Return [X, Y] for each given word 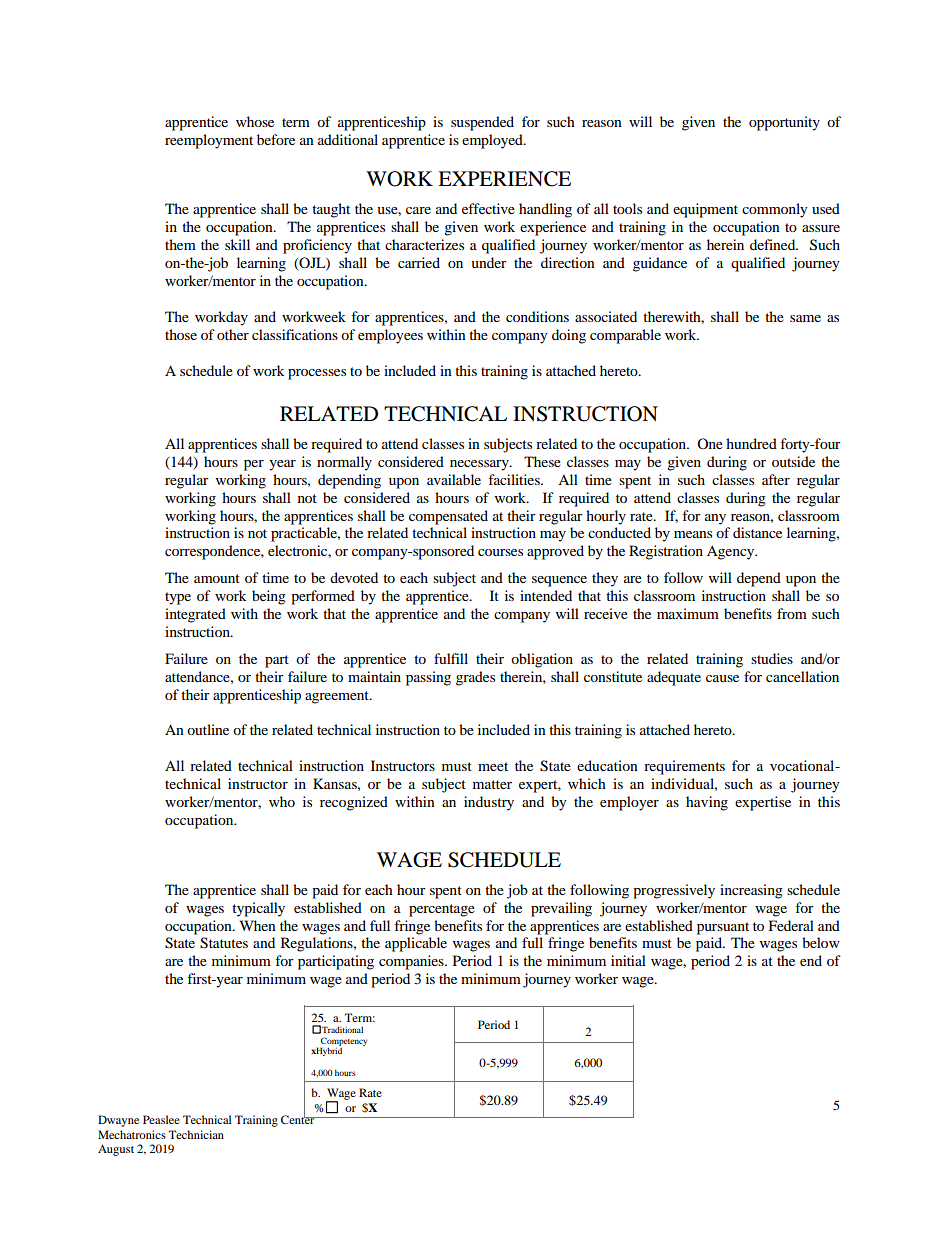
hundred [751, 443]
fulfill [451, 658]
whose [255, 121]
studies [772, 658]
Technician [196, 1134]
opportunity [784, 123]
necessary [480, 465]
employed [493, 141]
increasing [751, 891]
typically [258, 909]
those [181, 334]
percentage [442, 910]
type [178, 598]
